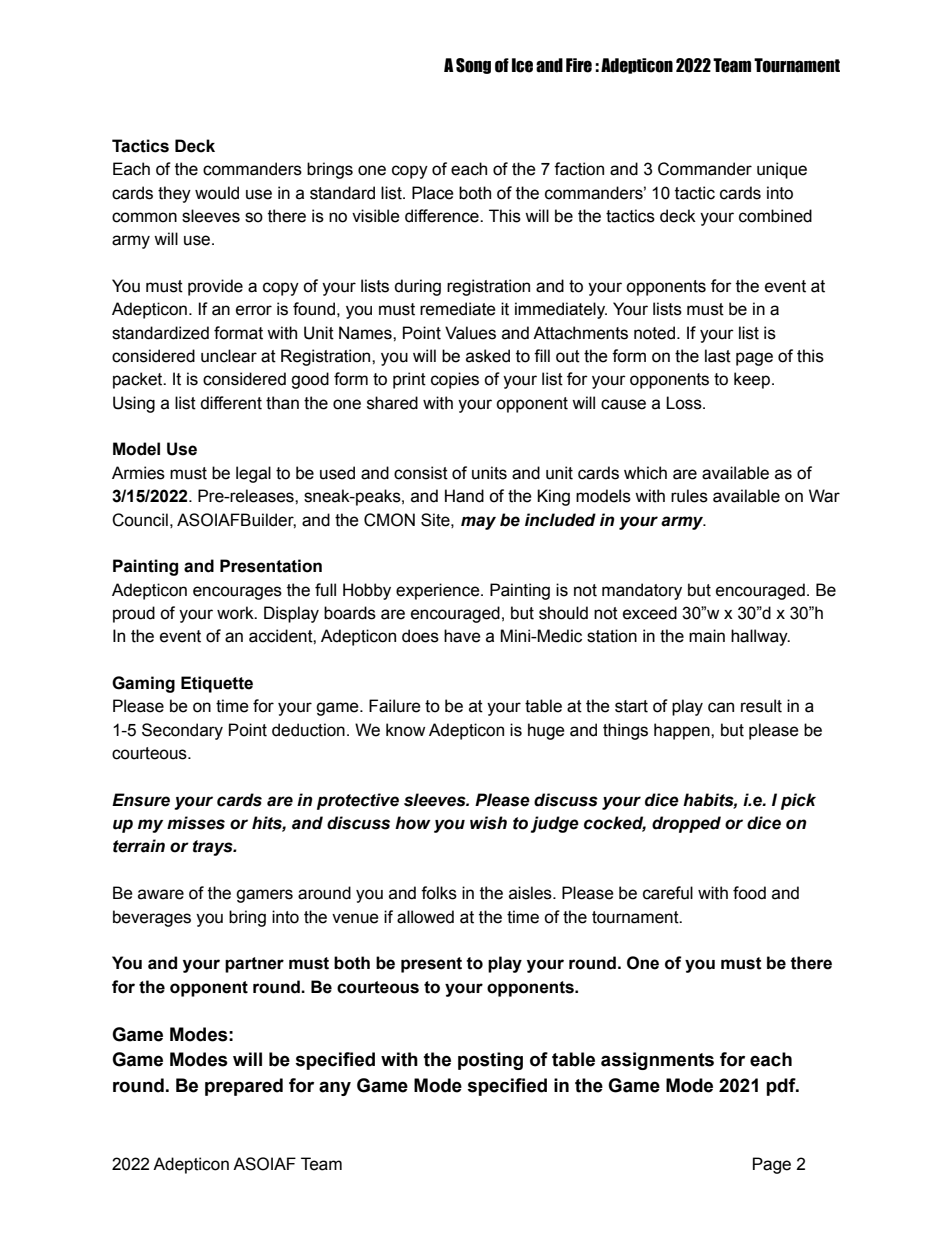  Describe the element at coordinates (439, 591) in the screenshot. I see `experience` at that location.
